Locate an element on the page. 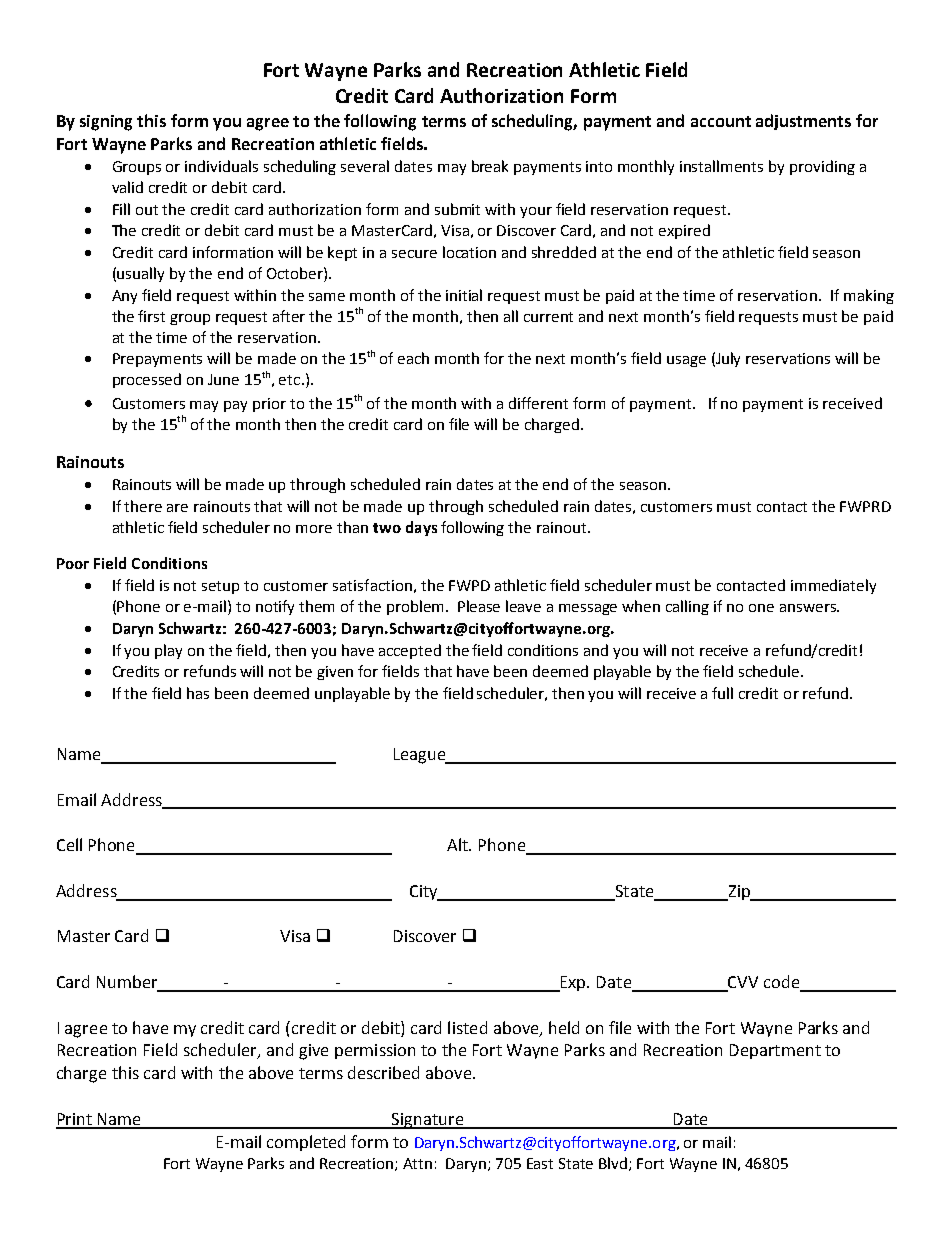 The image size is (952, 1233). immediately is located at coordinates (833, 586).
